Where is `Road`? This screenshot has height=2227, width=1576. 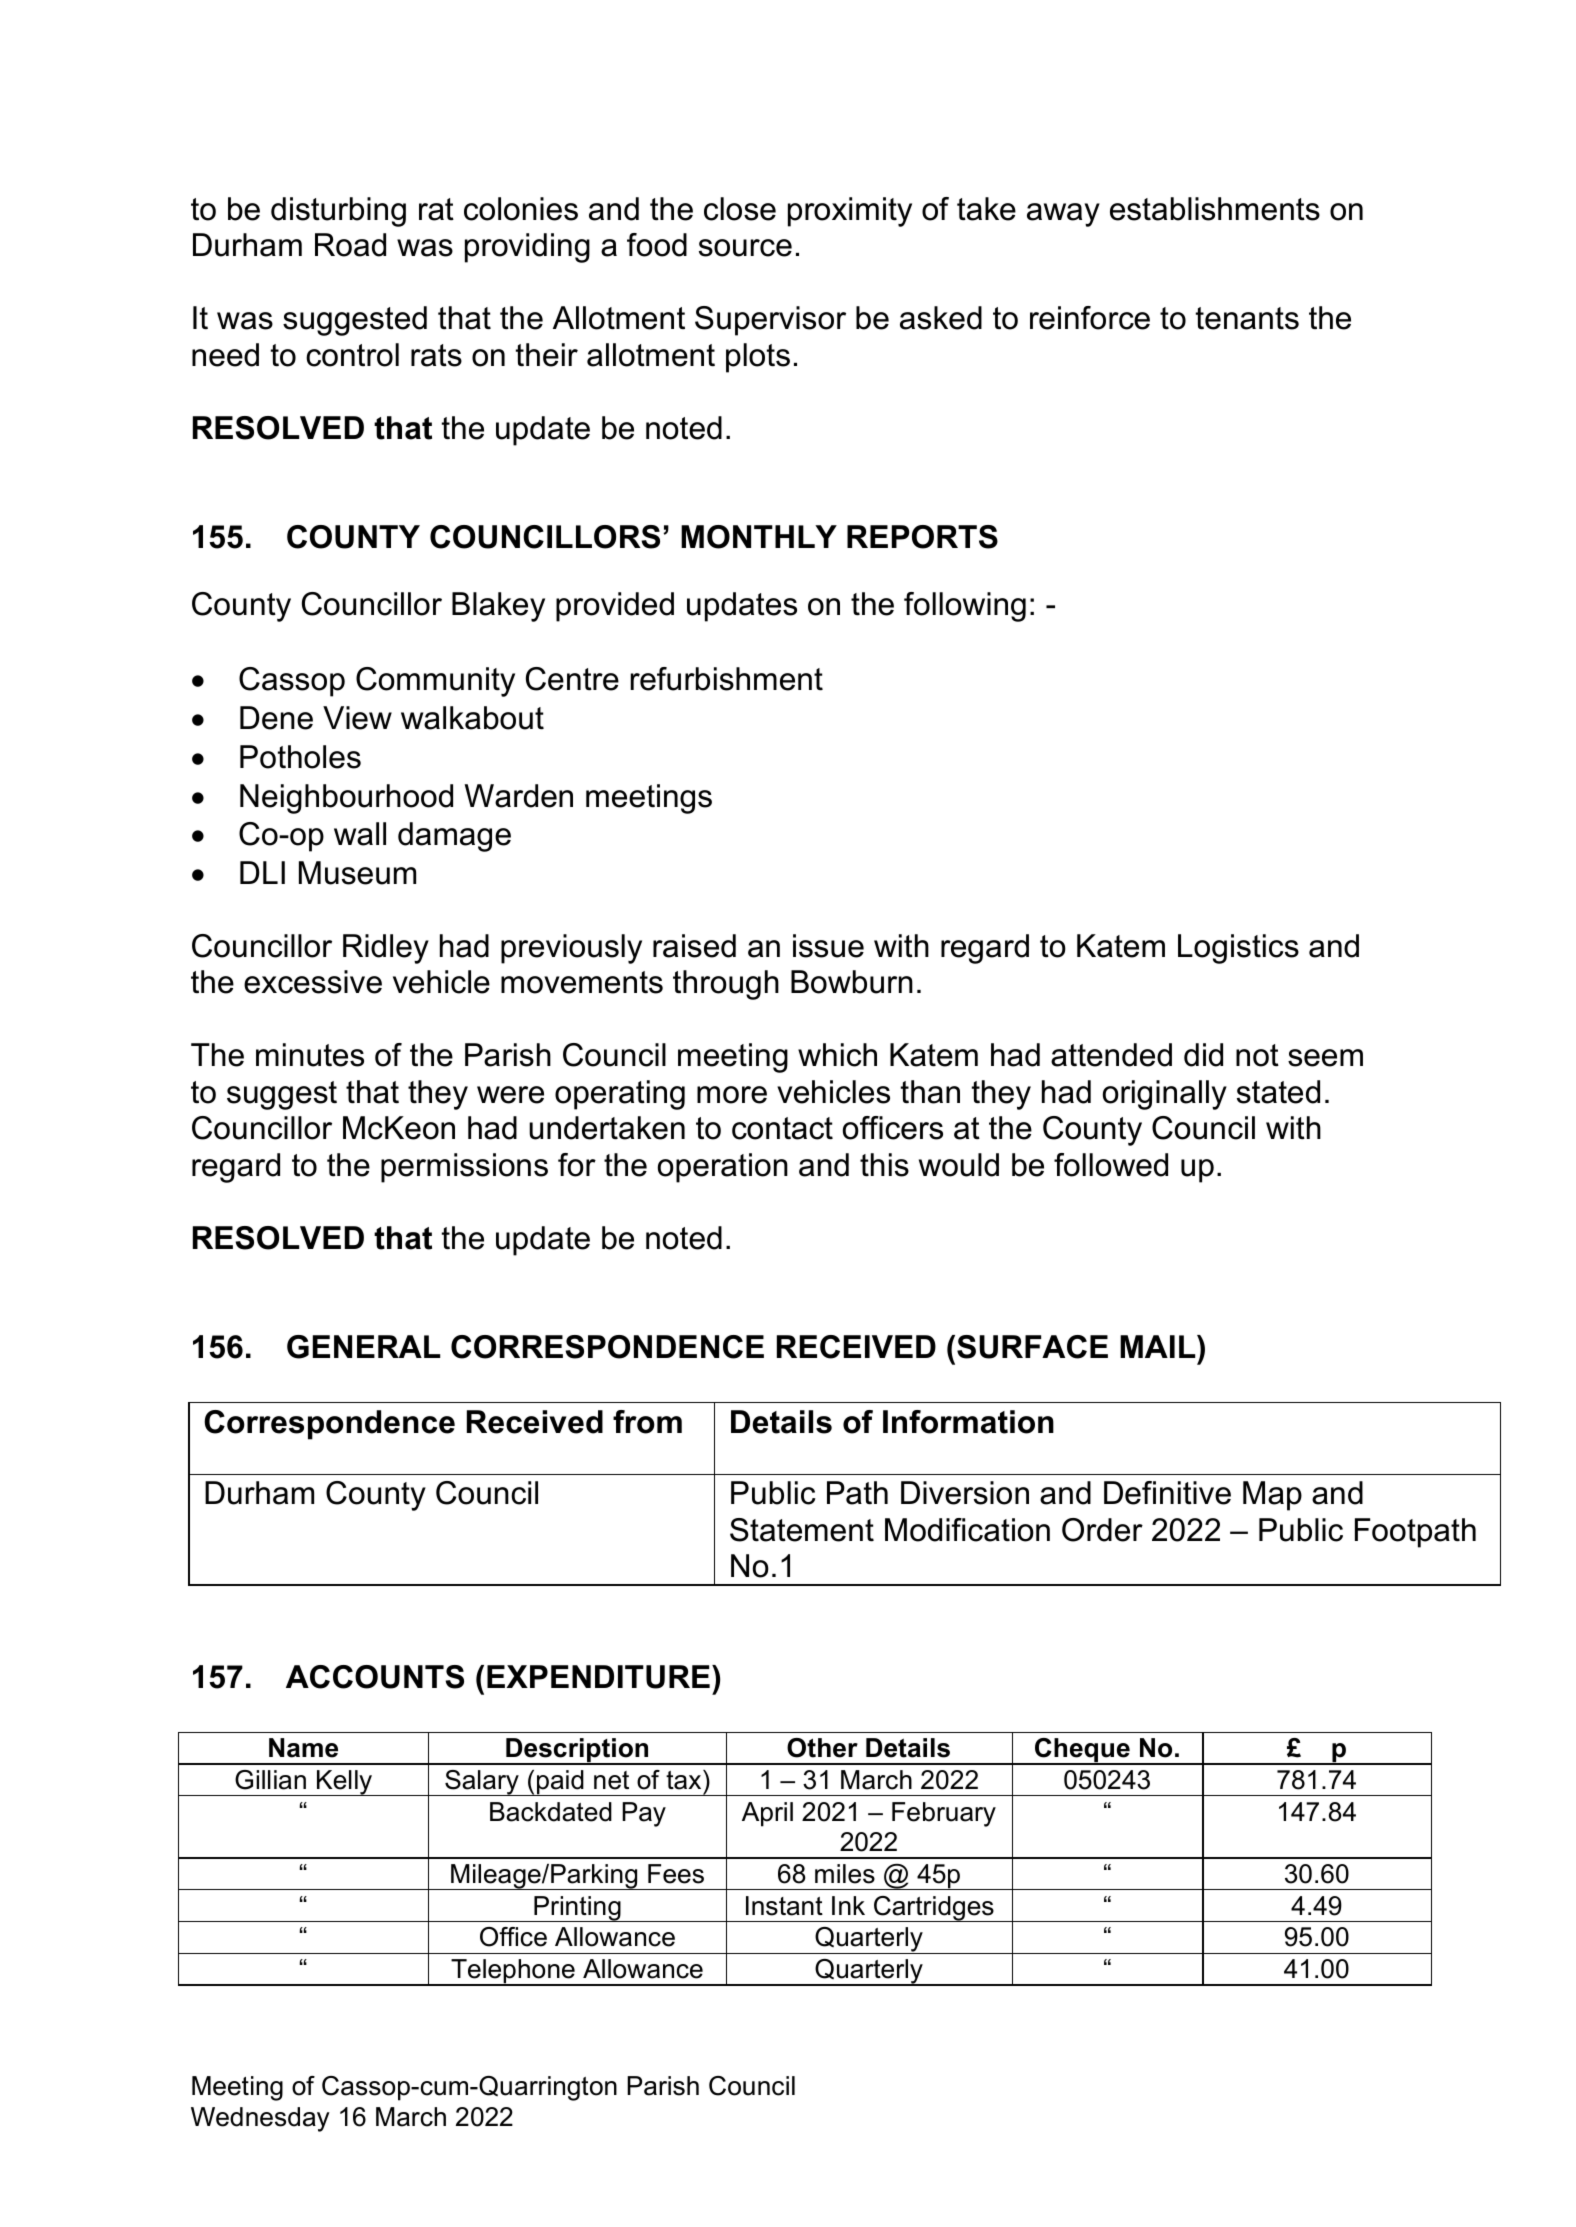 Road is located at coordinates (350, 245).
